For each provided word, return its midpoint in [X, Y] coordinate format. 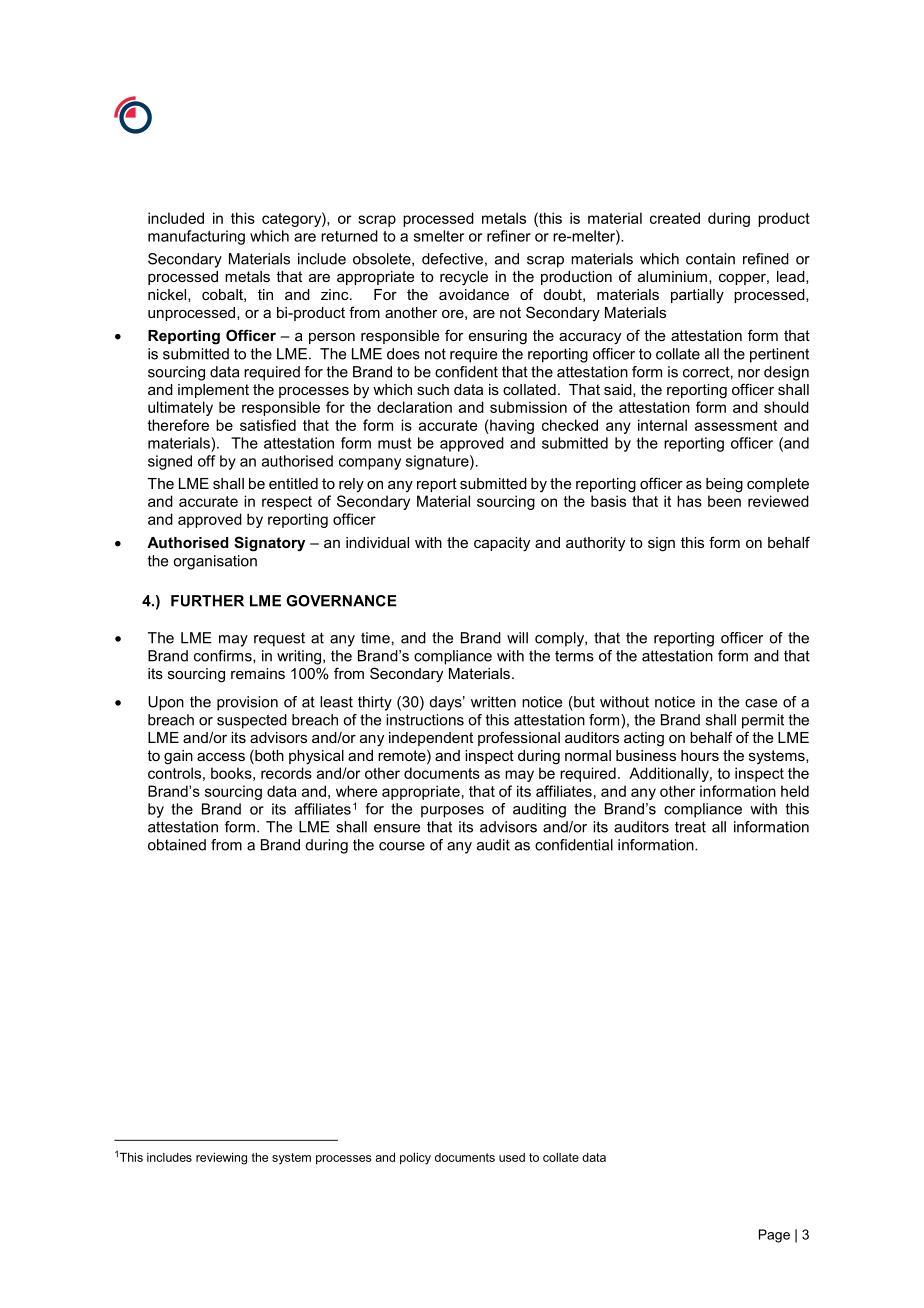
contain [710, 259]
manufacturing [196, 237]
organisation [215, 562]
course [402, 846]
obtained [177, 845]
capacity [502, 544]
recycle [464, 278]
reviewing [221, 1159]
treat [690, 827]
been [724, 501]
